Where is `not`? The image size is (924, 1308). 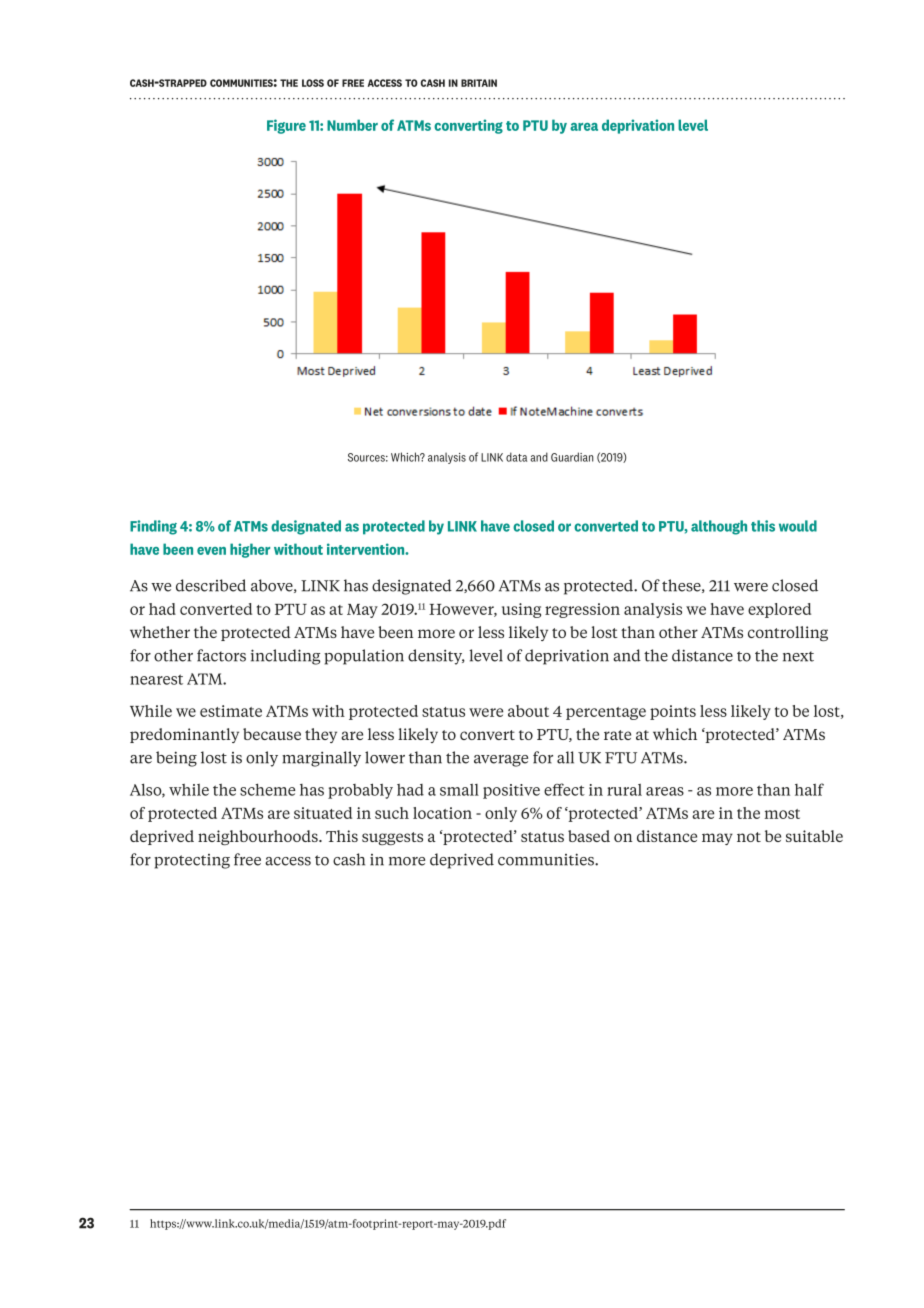 not is located at coordinates (749, 837).
